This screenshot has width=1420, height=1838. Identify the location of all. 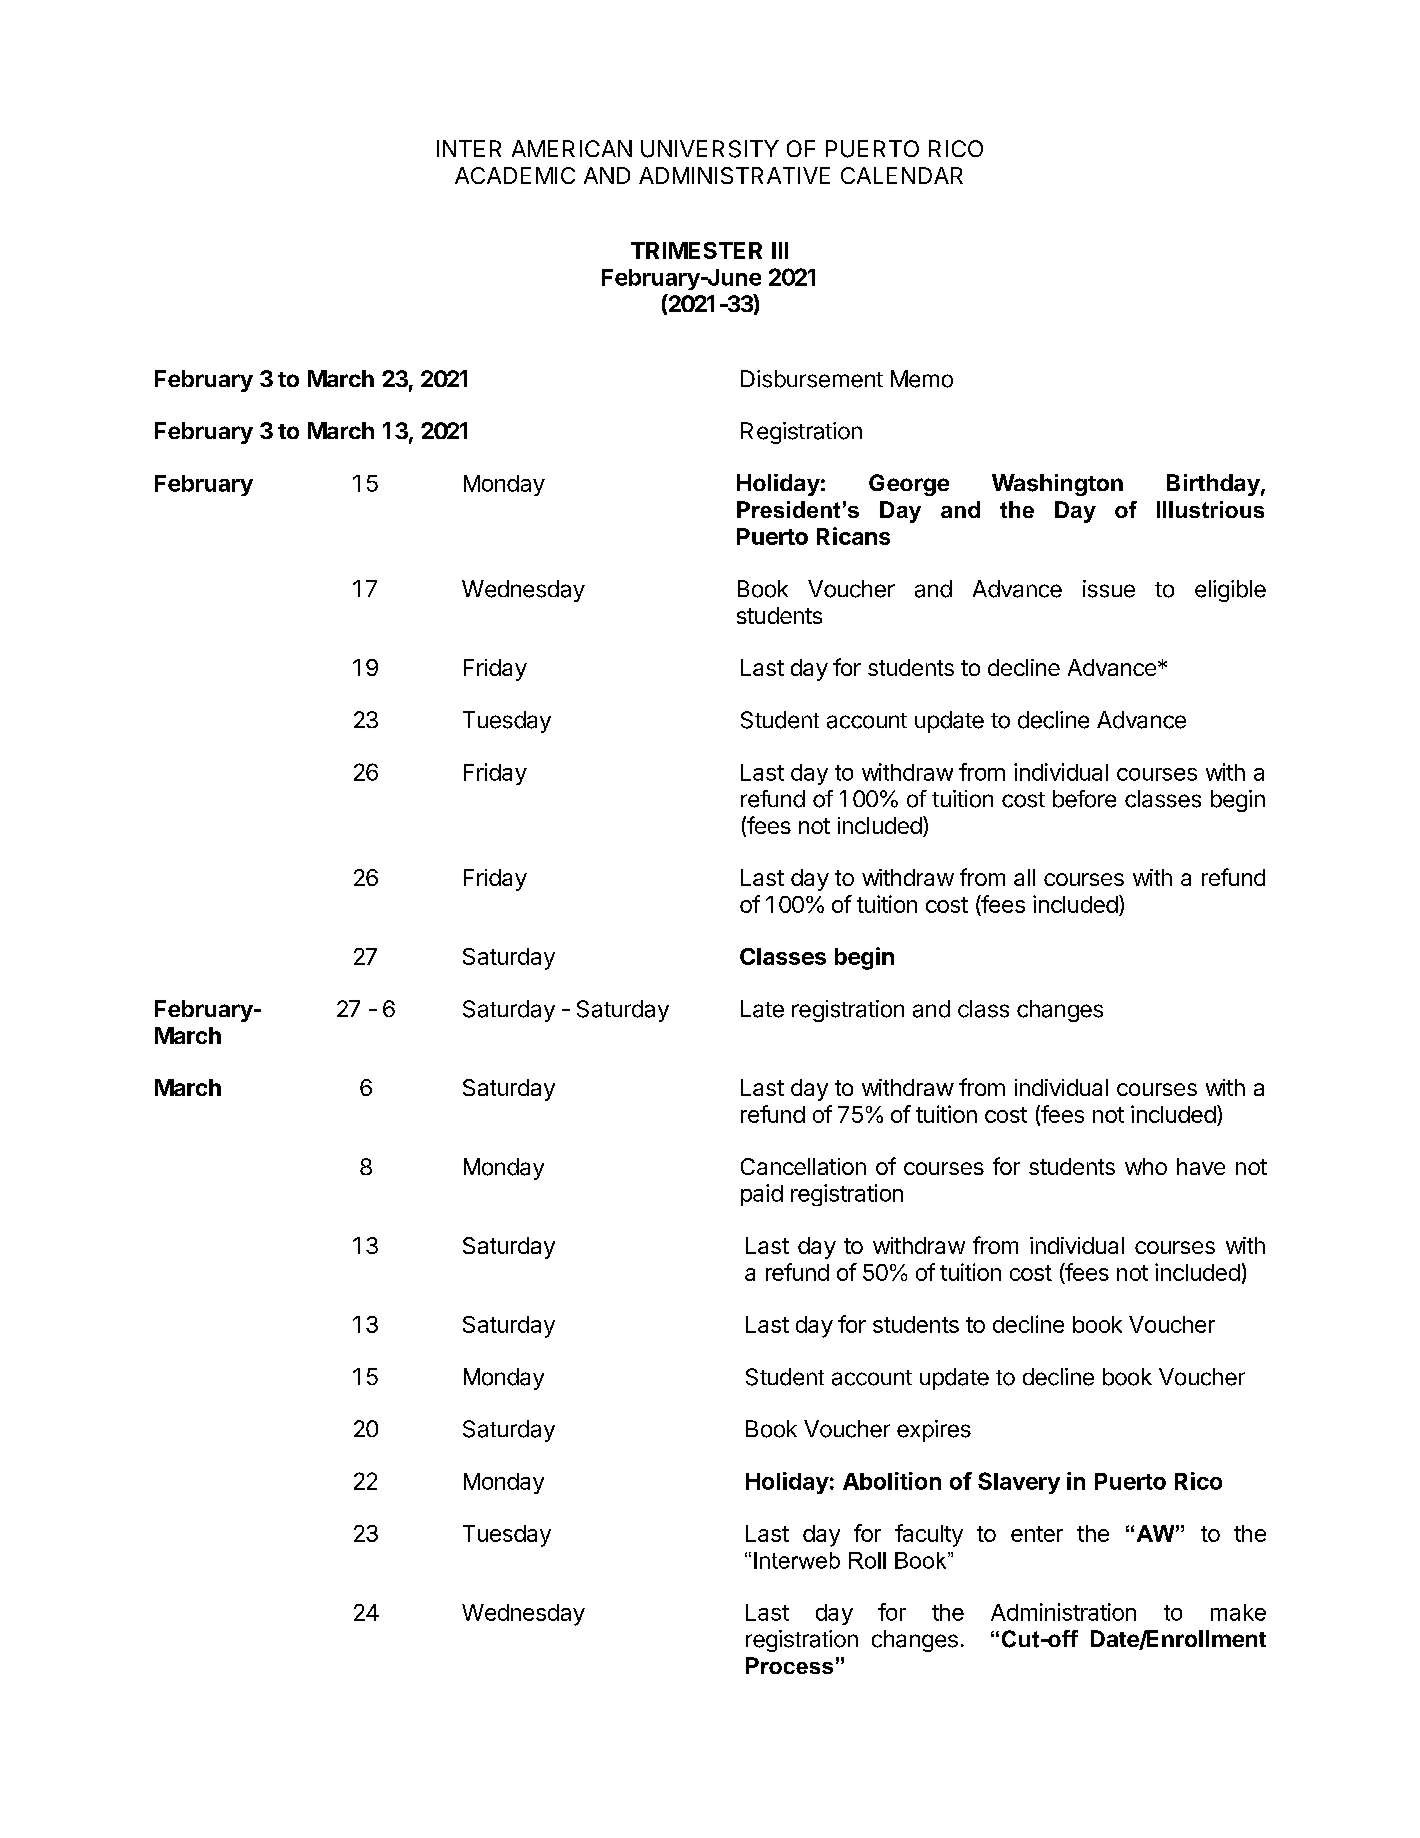
(1024, 877).
